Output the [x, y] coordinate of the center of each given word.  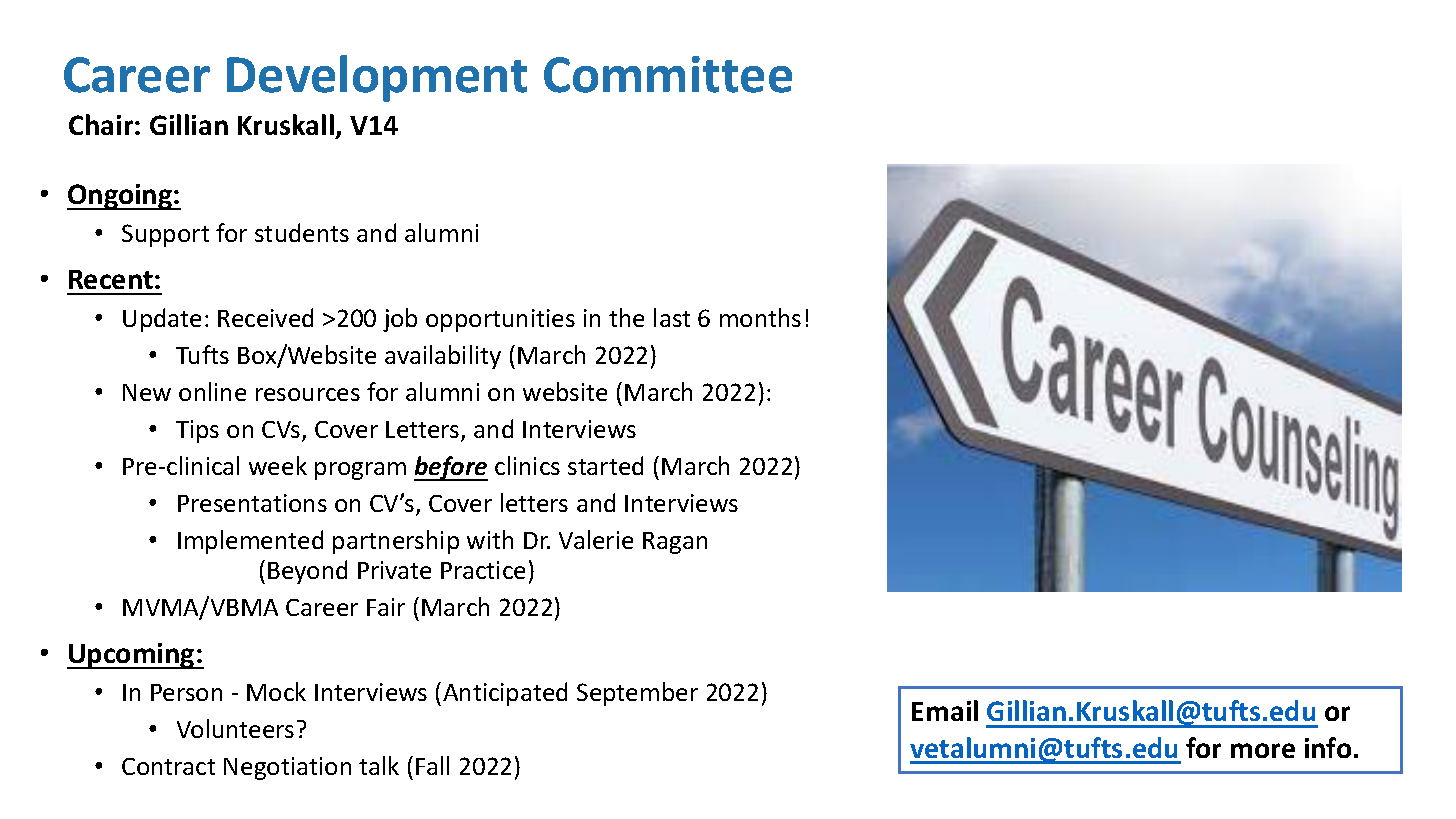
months [760, 317]
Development [377, 78]
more [1263, 750]
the [626, 317]
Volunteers [235, 728]
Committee [668, 74]
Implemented [250, 542]
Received [265, 317]
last [672, 317]
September [637, 694]
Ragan [675, 543]
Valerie [596, 539]
